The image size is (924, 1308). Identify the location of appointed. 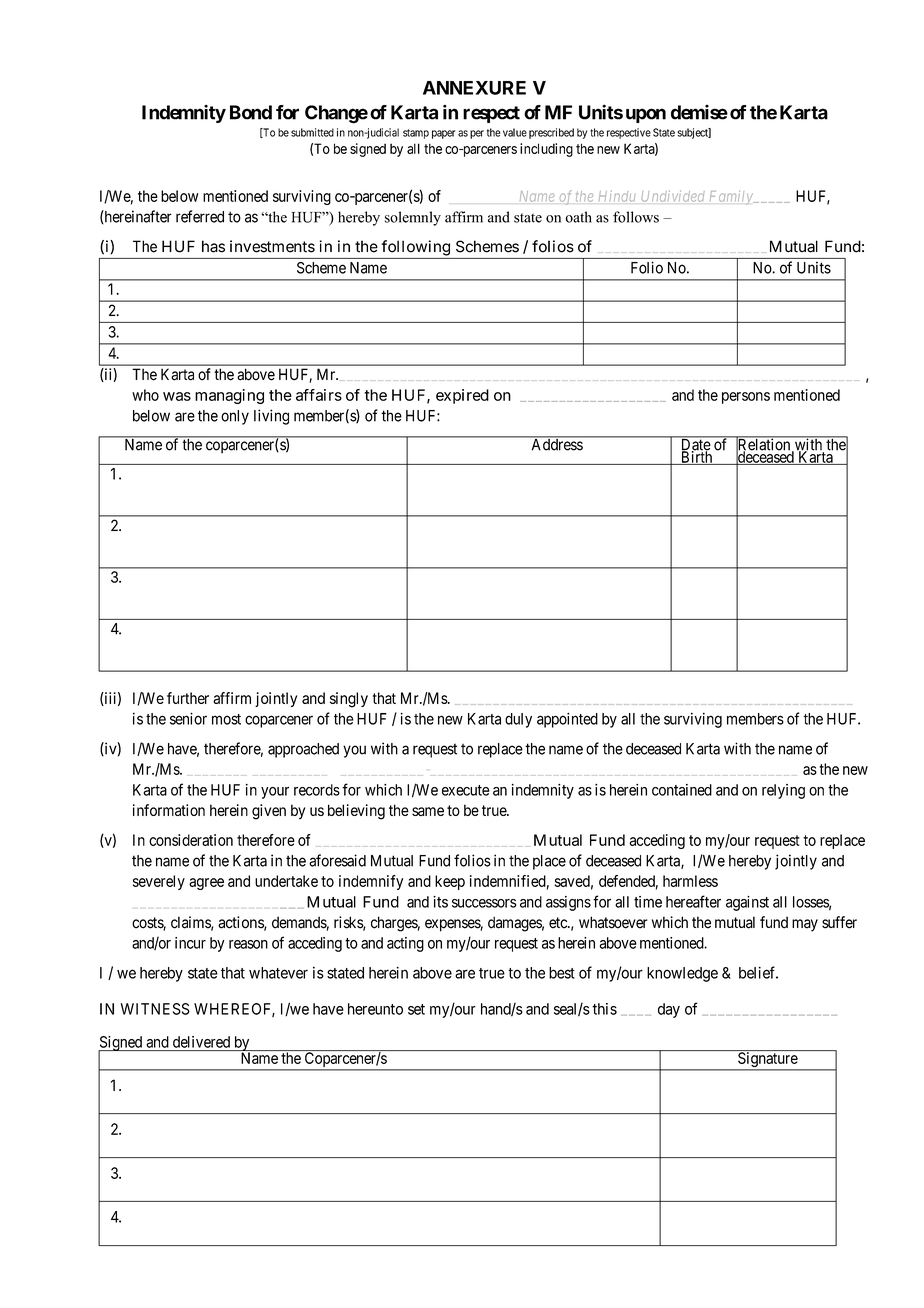
(567, 720).
